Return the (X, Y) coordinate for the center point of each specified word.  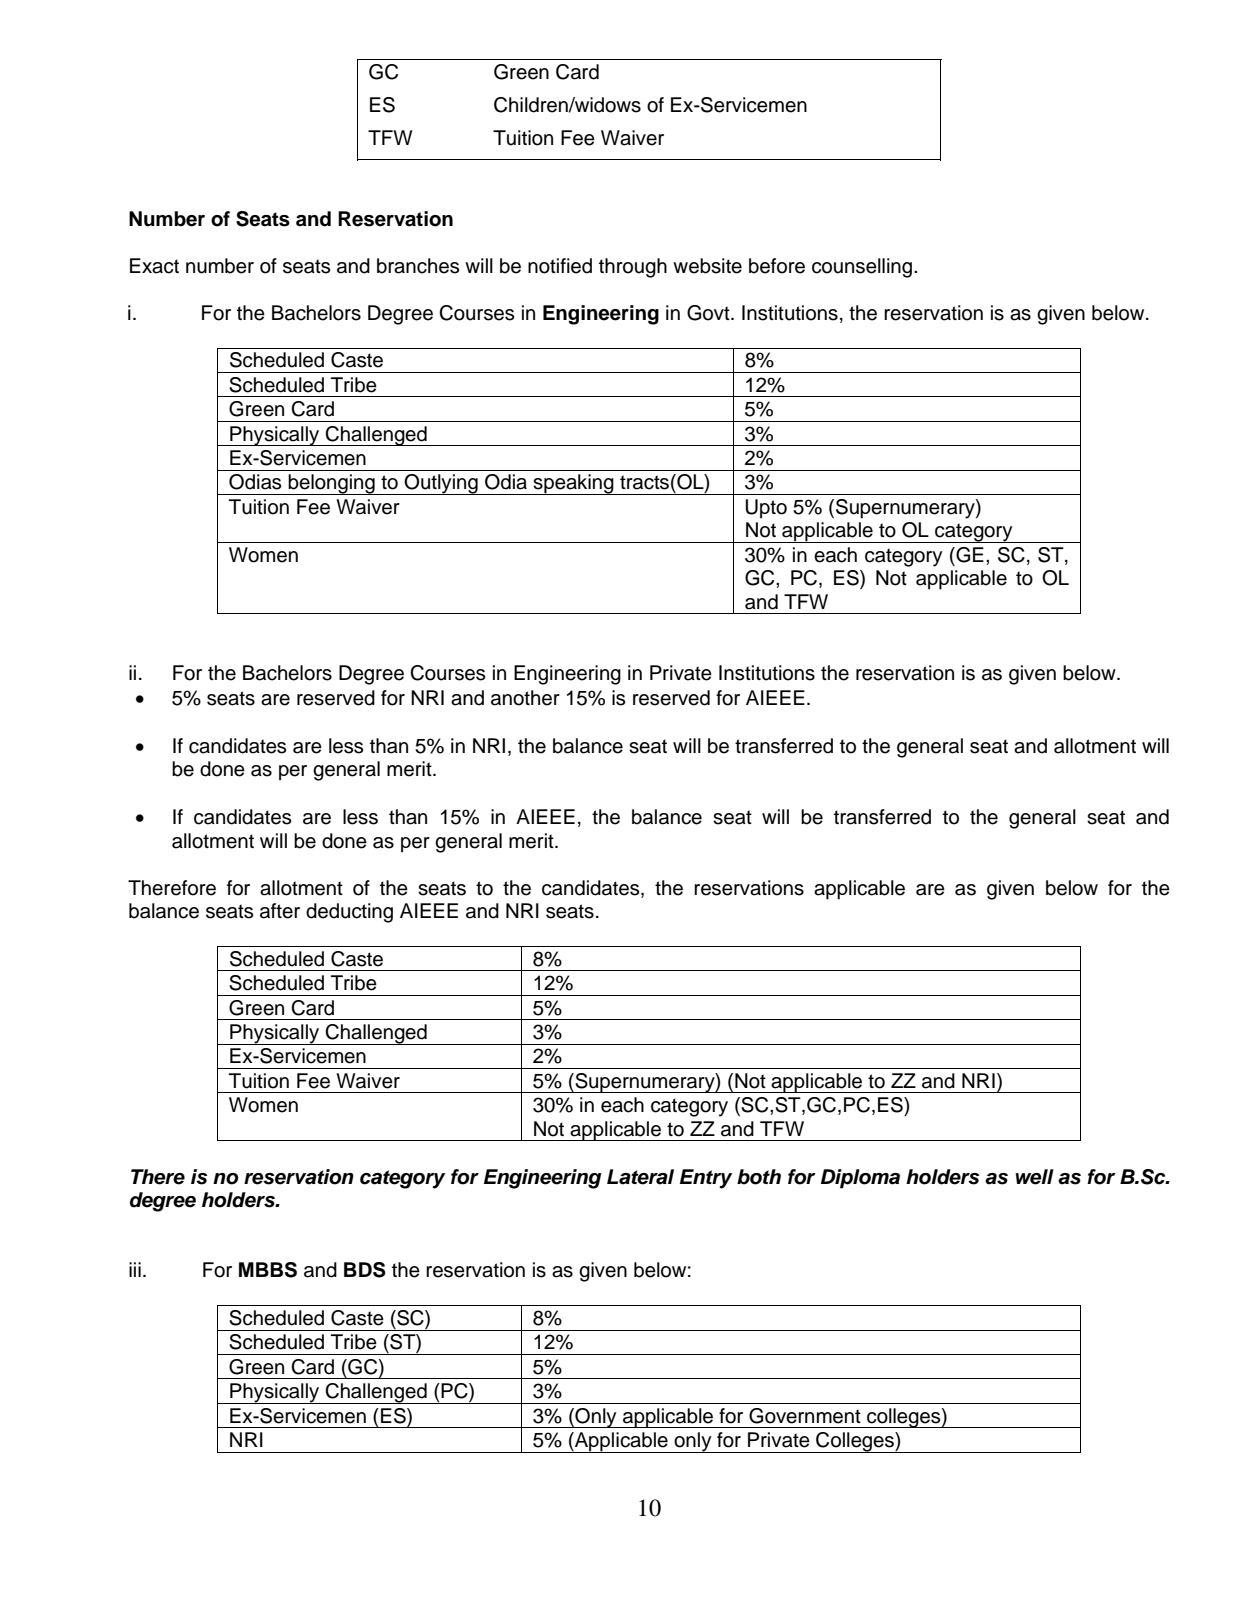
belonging (331, 484)
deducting (349, 913)
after (280, 911)
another (525, 698)
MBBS (268, 1270)
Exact (154, 266)
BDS (365, 1270)
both (759, 1177)
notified (560, 266)
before (777, 266)
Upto (766, 509)
